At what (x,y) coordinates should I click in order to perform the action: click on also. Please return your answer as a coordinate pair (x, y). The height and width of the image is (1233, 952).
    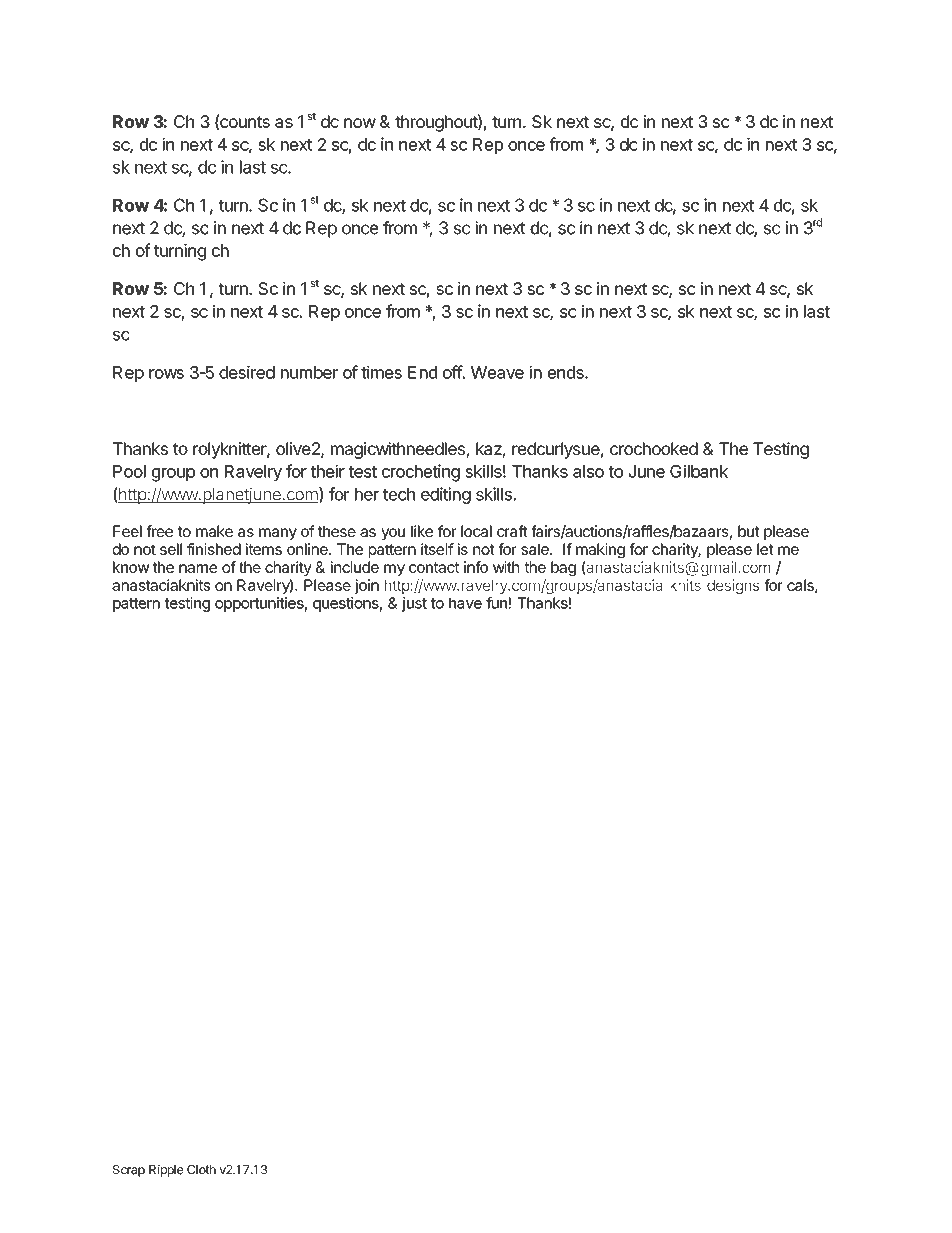
    Looking at the image, I should click on (588, 471).
